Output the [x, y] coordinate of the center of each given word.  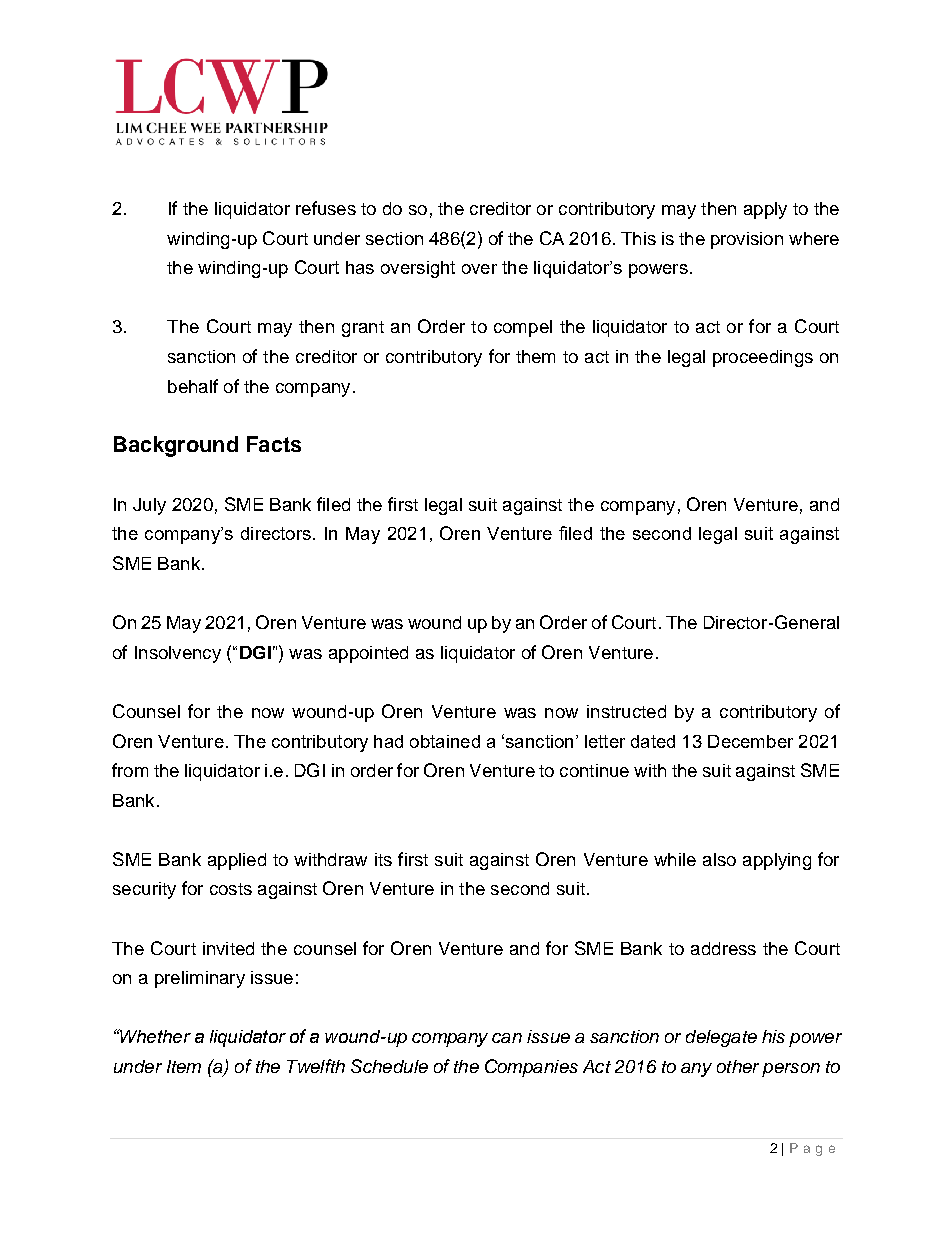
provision [747, 240]
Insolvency [178, 654]
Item [184, 1066]
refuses [326, 208]
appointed [368, 654]
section [394, 238]
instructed [626, 711]
